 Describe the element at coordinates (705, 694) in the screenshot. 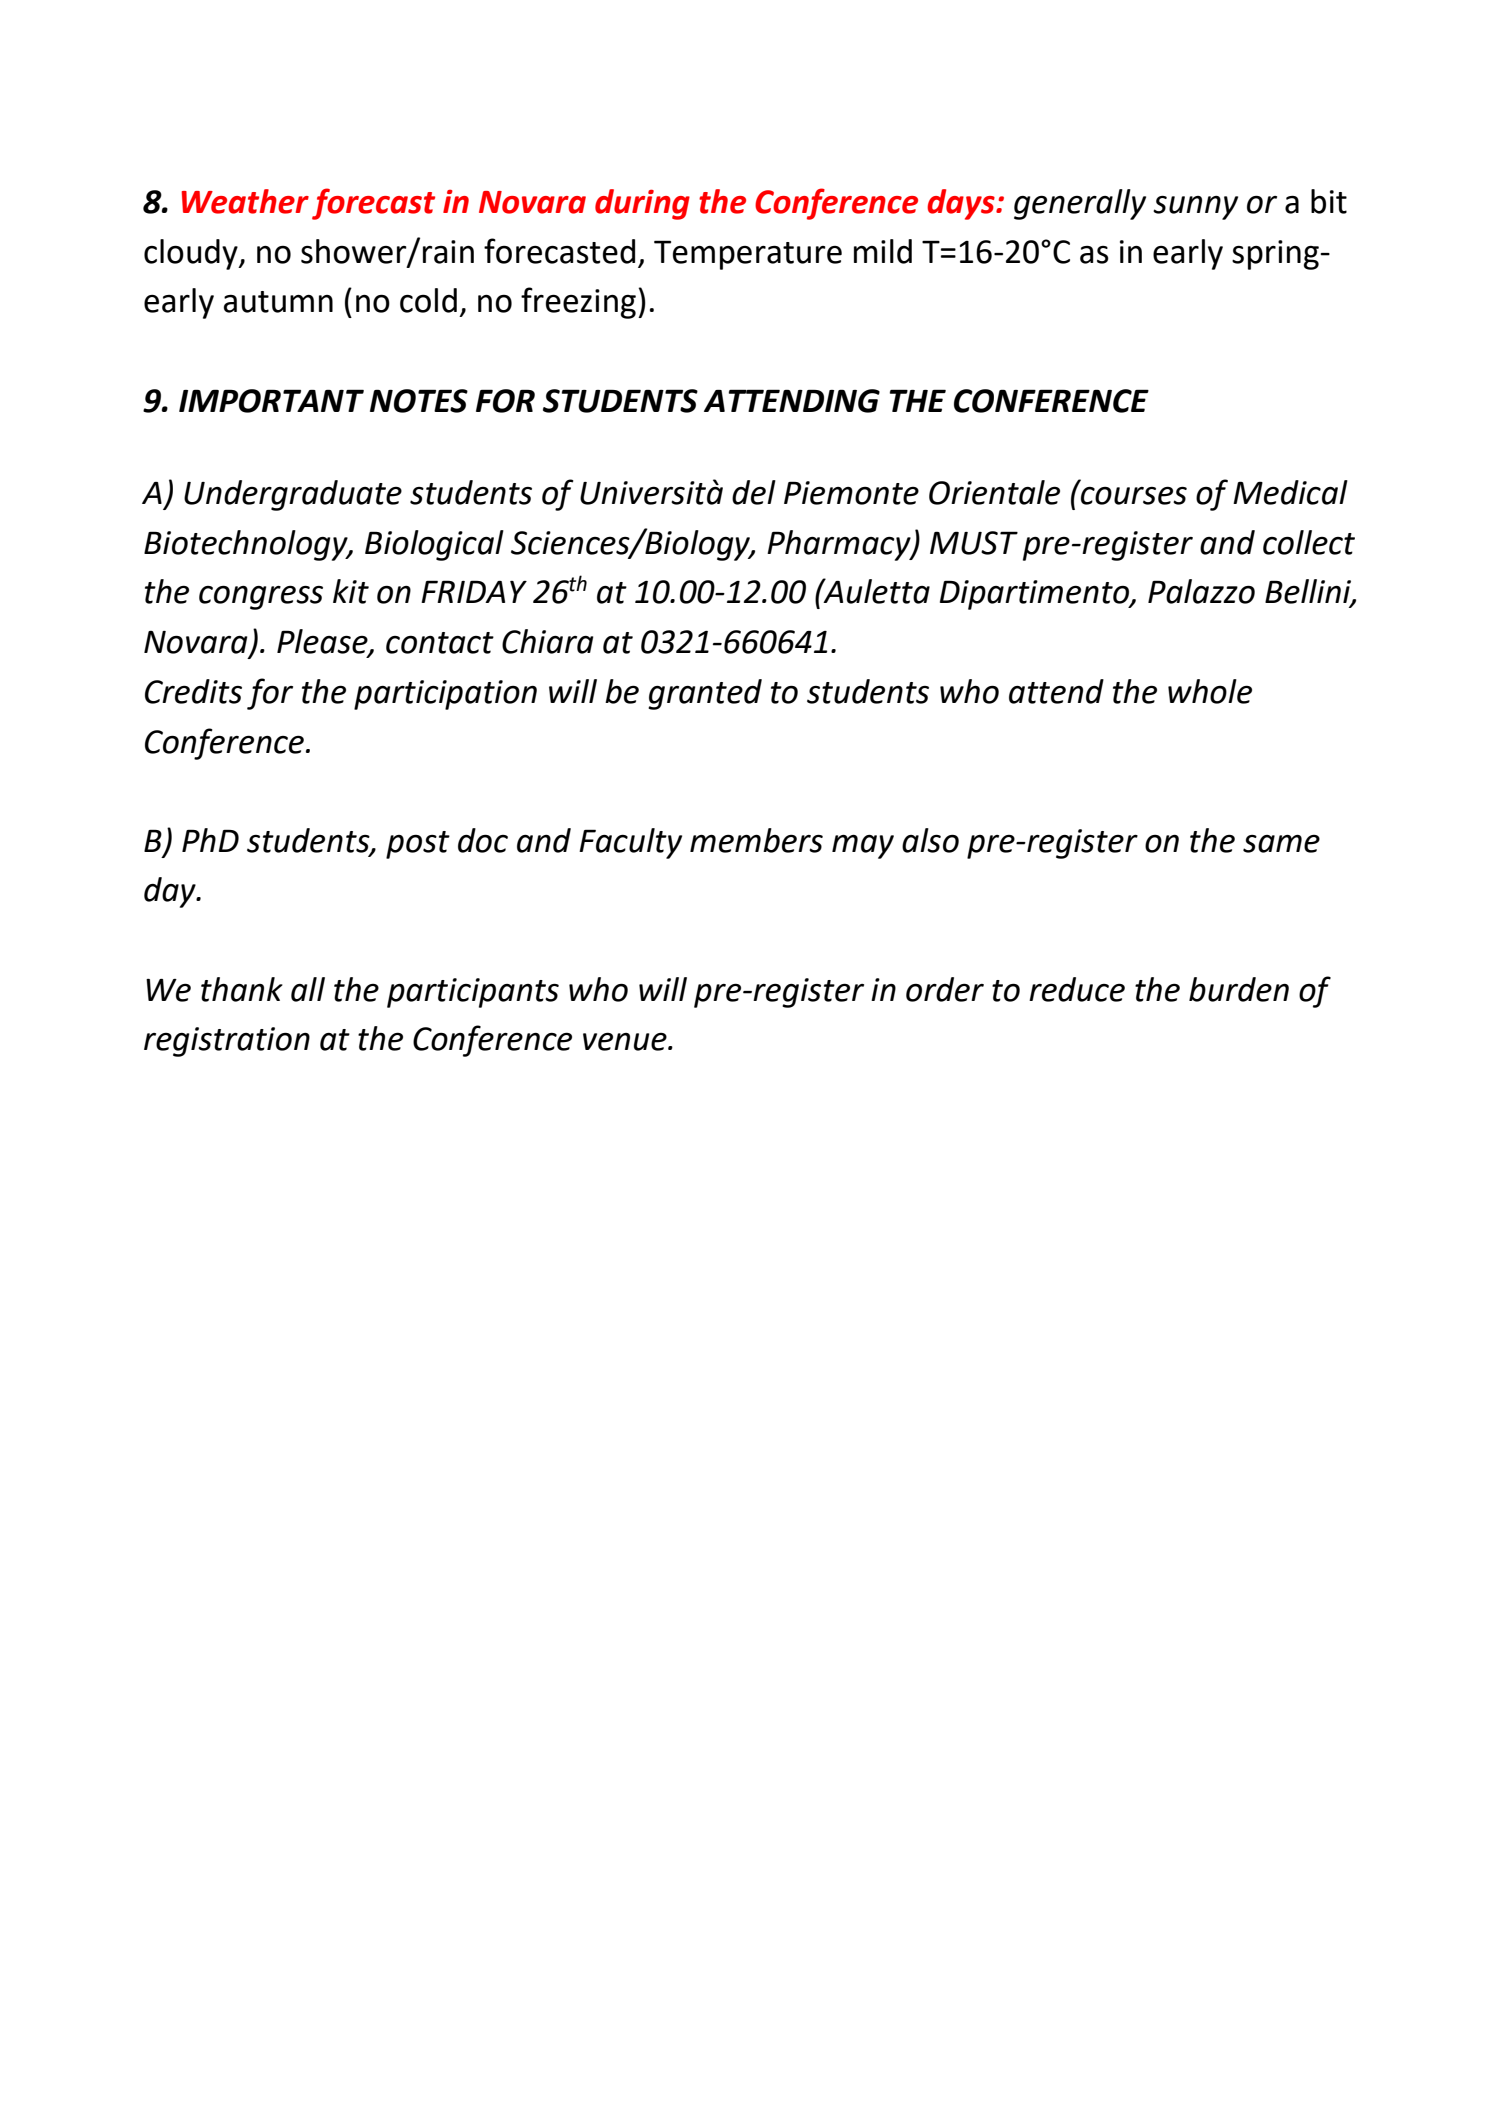

I see `granted` at that location.
